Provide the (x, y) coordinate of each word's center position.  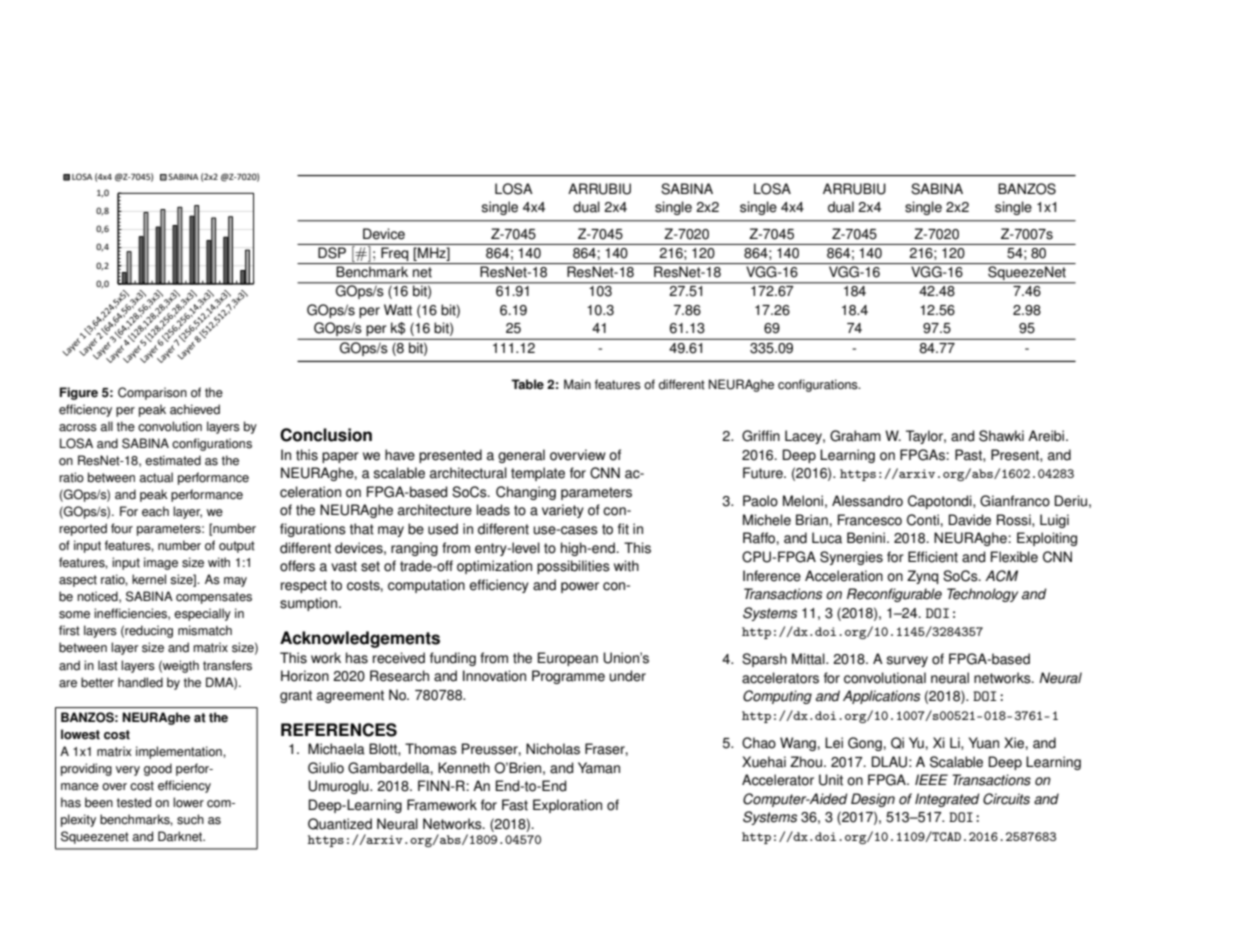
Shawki (1001, 436)
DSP (332, 253)
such (190, 819)
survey (907, 661)
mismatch (205, 630)
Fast (515, 805)
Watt (398, 310)
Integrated (947, 800)
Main (577, 384)
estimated (173, 460)
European (568, 659)
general (521, 456)
